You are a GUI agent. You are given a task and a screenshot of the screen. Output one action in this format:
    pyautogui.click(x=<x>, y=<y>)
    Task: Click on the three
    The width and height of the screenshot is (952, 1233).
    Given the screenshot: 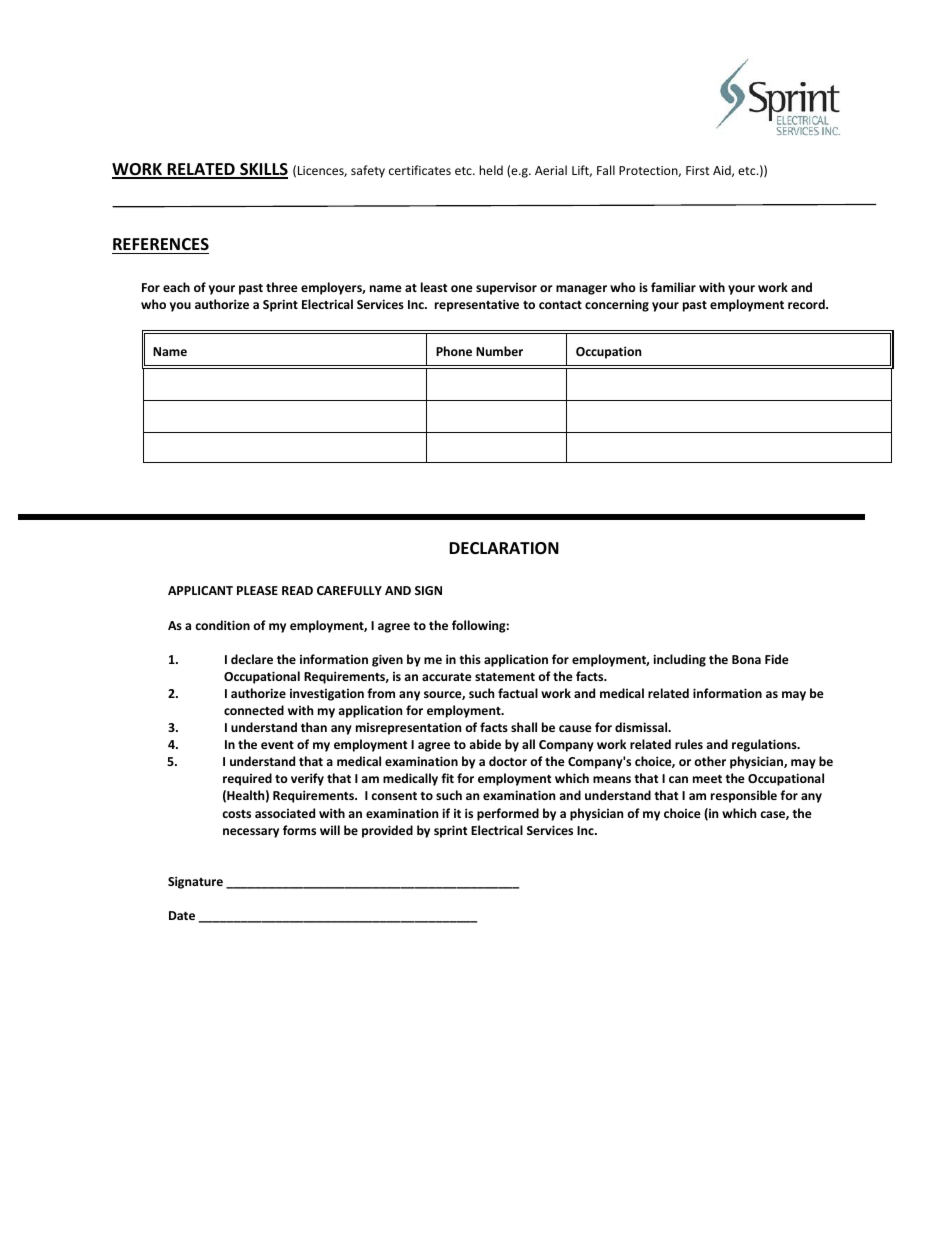 What is the action you would take?
    pyautogui.click(x=282, y=287)
